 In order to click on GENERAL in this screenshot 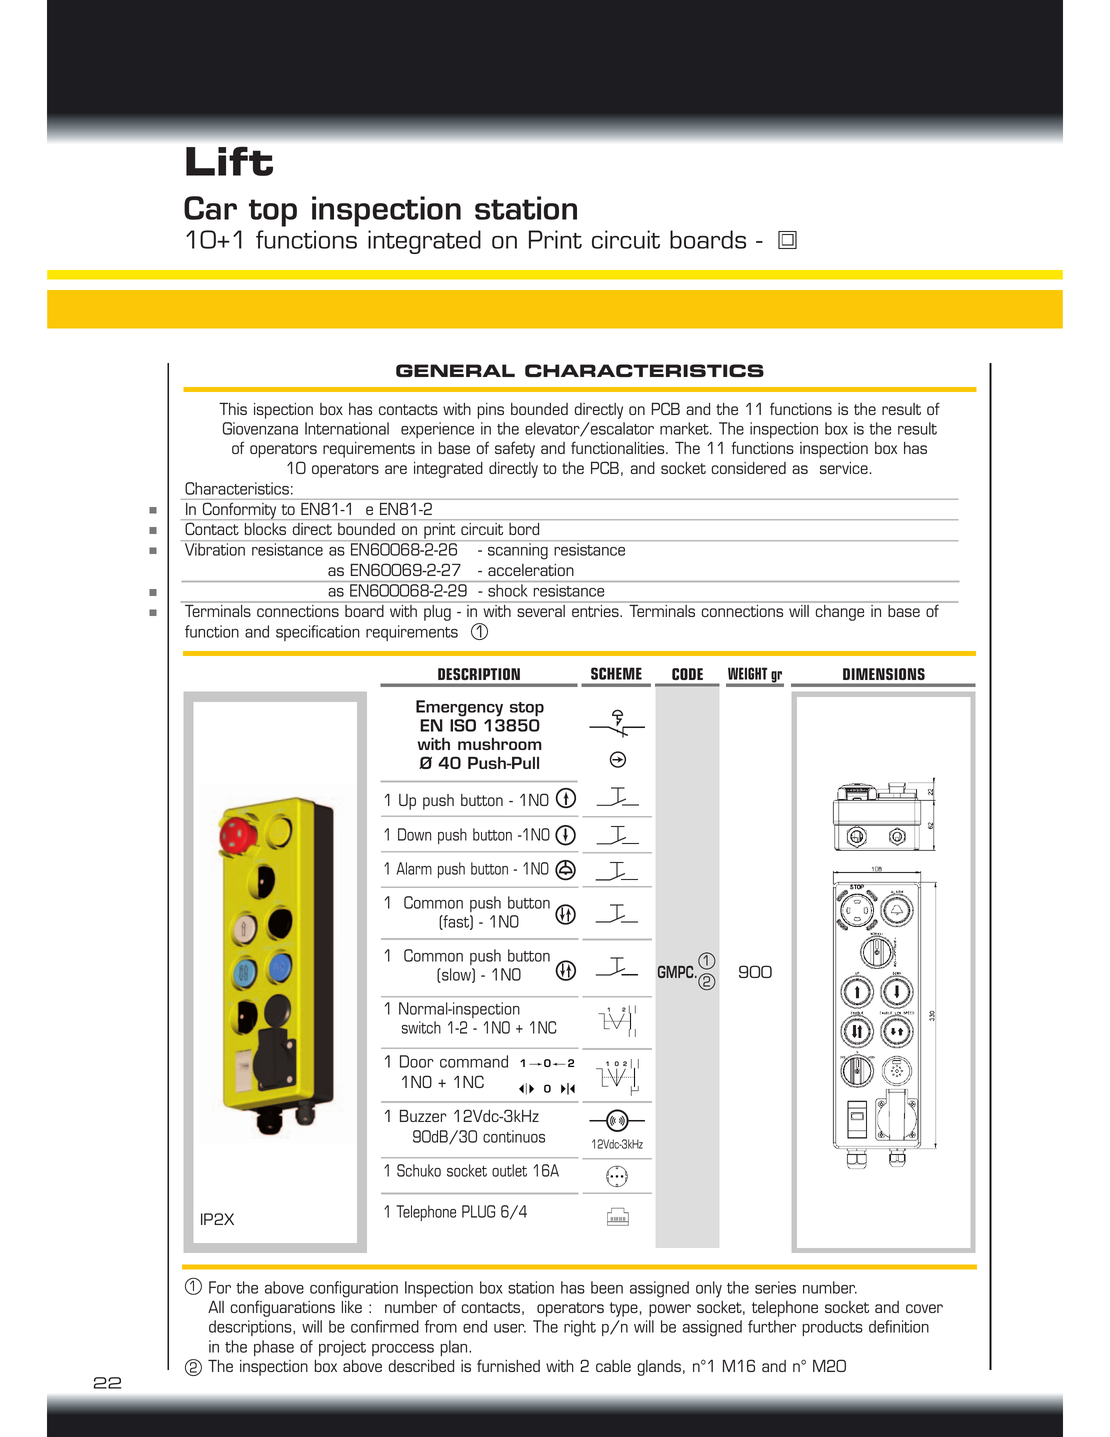, I will do `click(455, 370)`.
